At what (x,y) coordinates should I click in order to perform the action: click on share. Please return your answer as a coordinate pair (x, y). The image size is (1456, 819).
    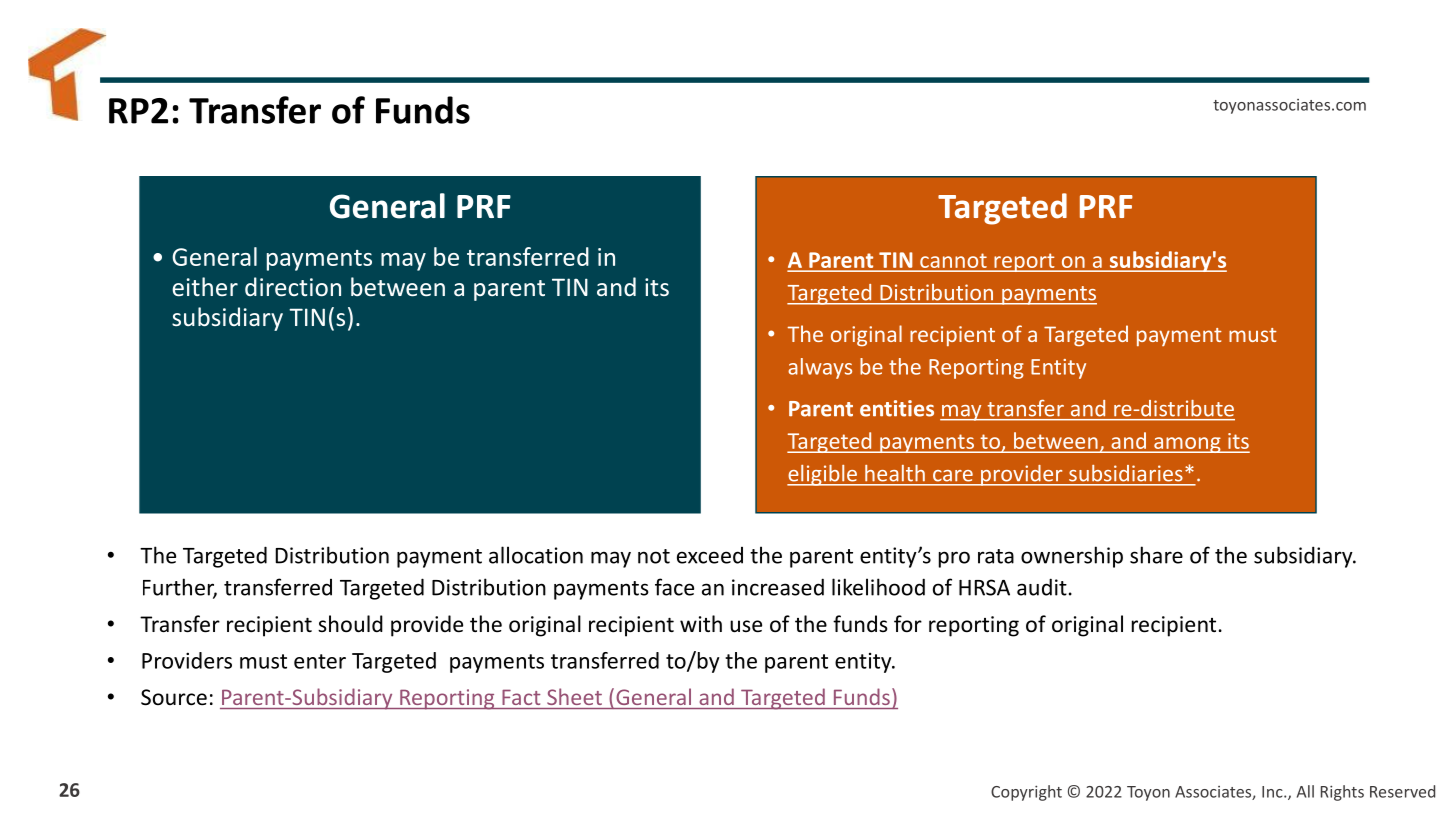
    Looking at the image, I should click on (1156, 555).
